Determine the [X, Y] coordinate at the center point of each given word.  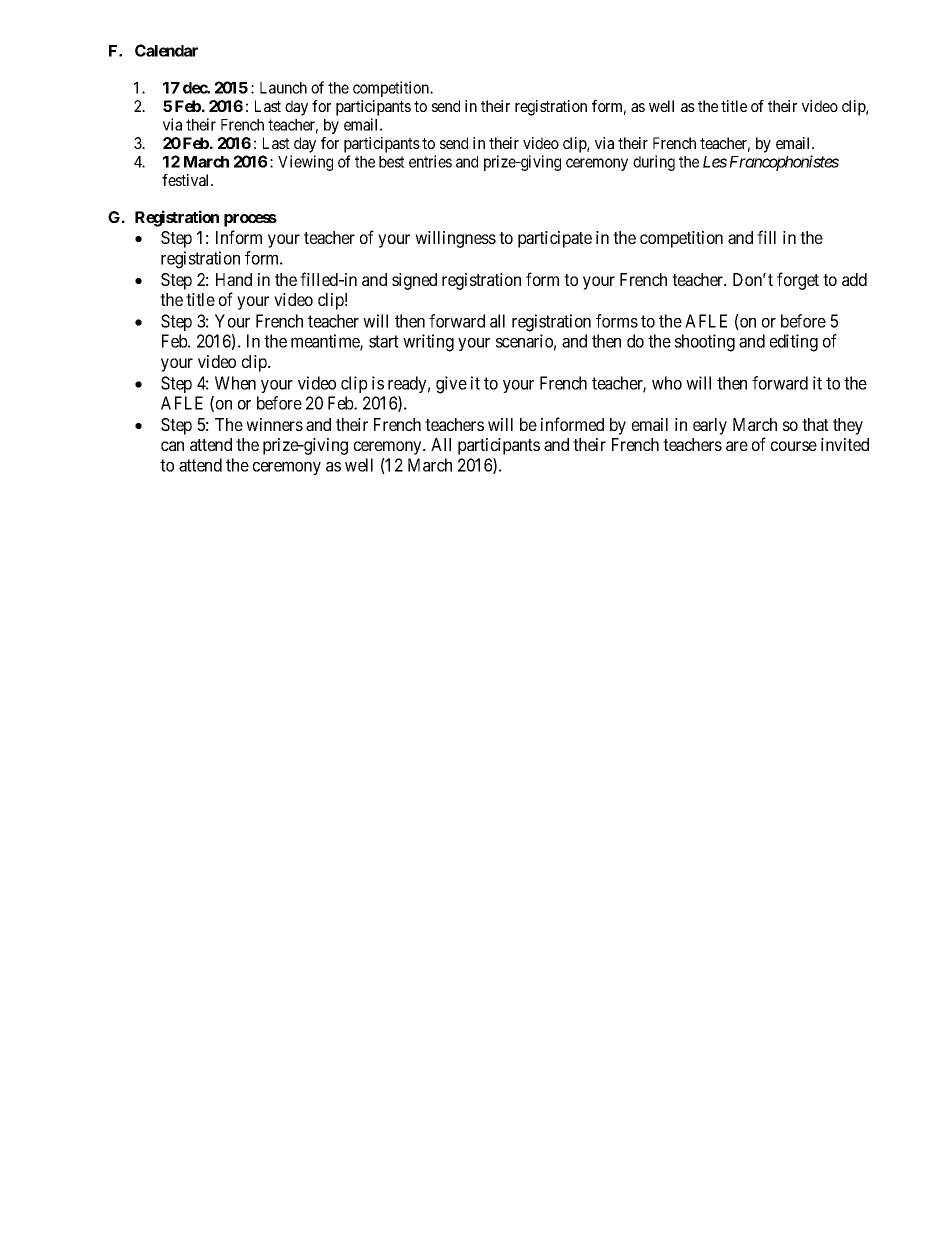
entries [430, 161]
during [654, 163]
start [384, 341]
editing [794, 343]
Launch [283, 88]
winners [274, 424]
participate [555, 239]
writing [428, 343]
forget [798, 281]
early [710, 426]
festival [187, 180]
